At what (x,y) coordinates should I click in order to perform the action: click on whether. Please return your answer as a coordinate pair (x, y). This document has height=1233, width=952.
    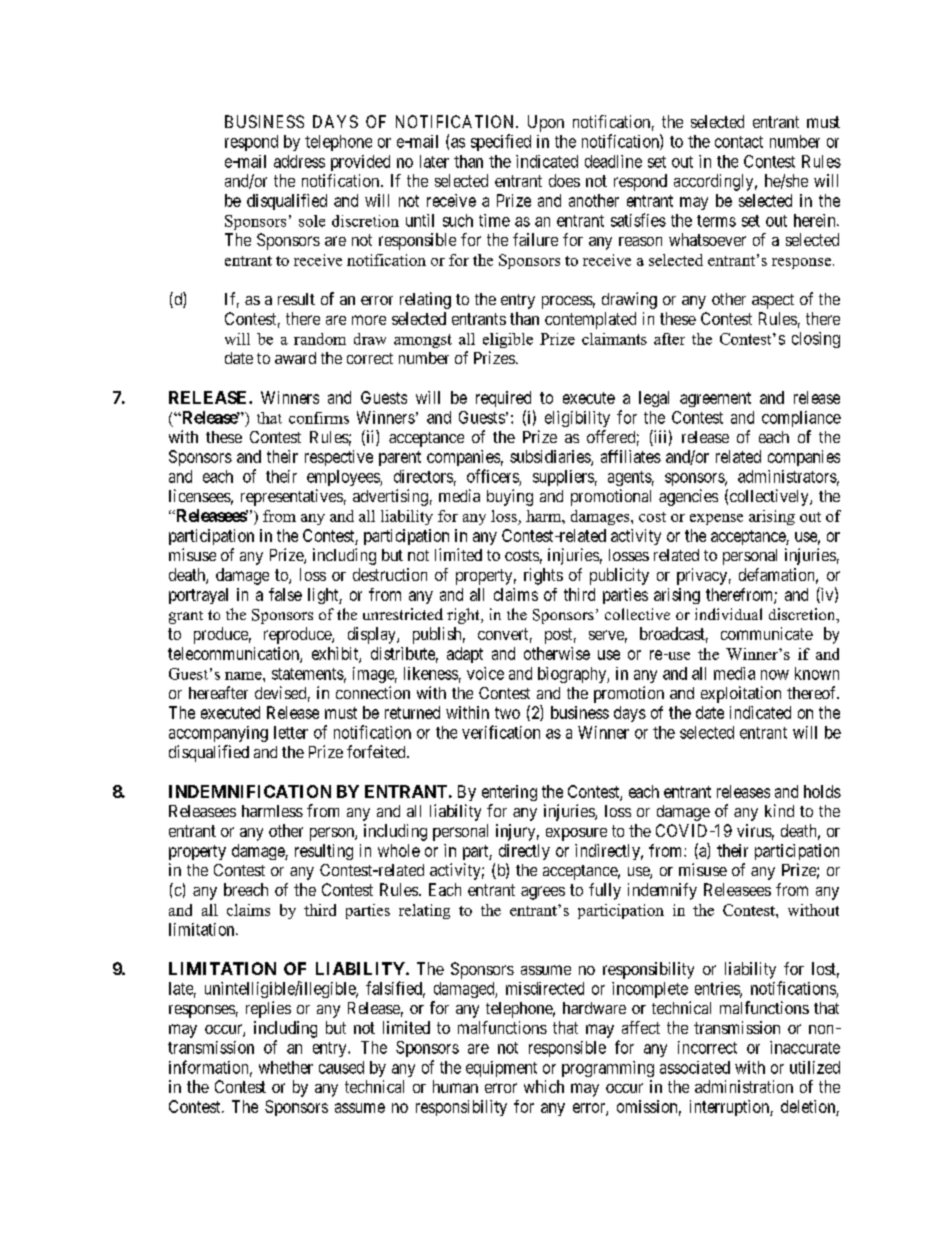
    Looking at the image, I should click on (286, 1067).
